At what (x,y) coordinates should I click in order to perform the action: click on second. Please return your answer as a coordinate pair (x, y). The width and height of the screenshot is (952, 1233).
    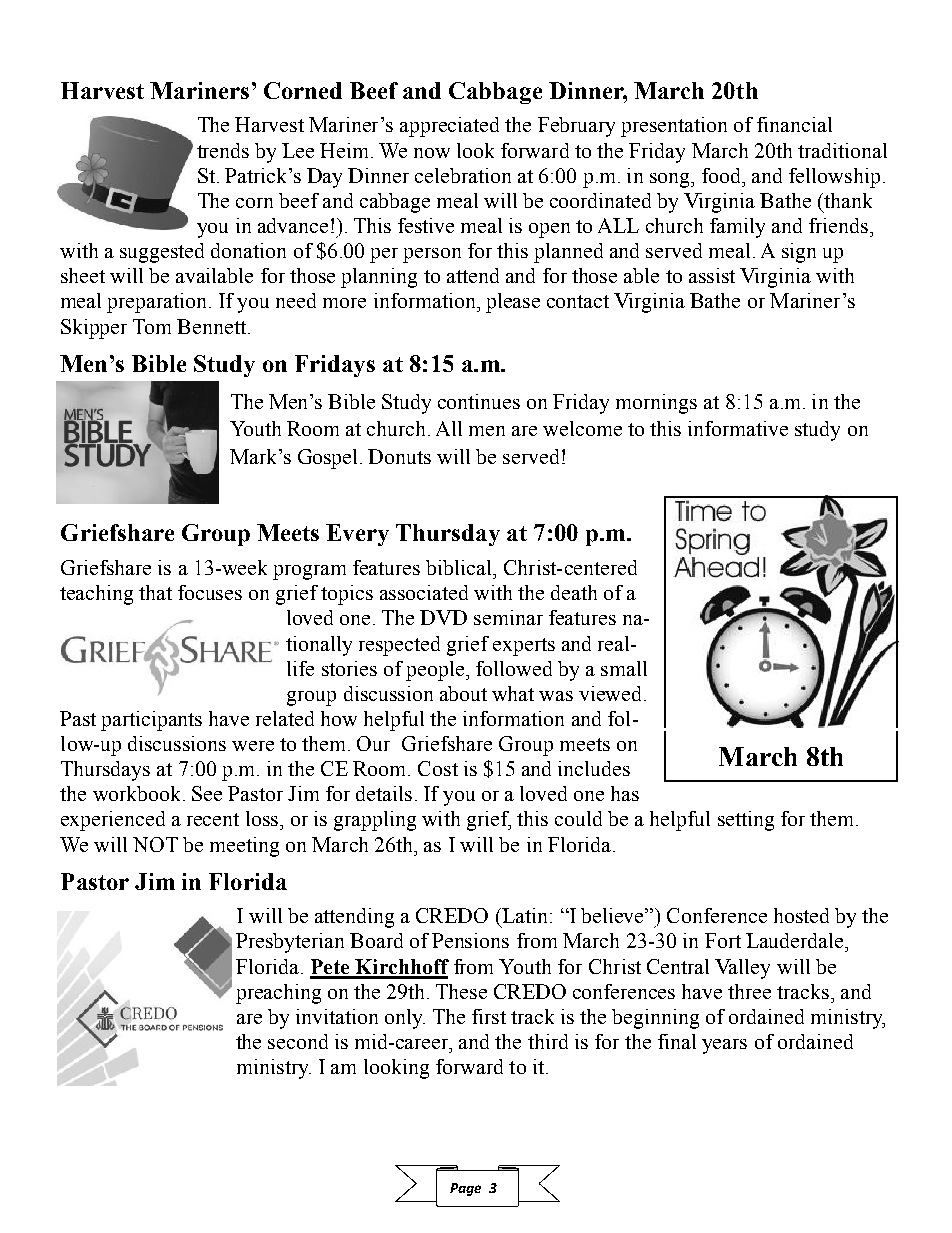
    Looking at the image, I should click on (298, 1041).
